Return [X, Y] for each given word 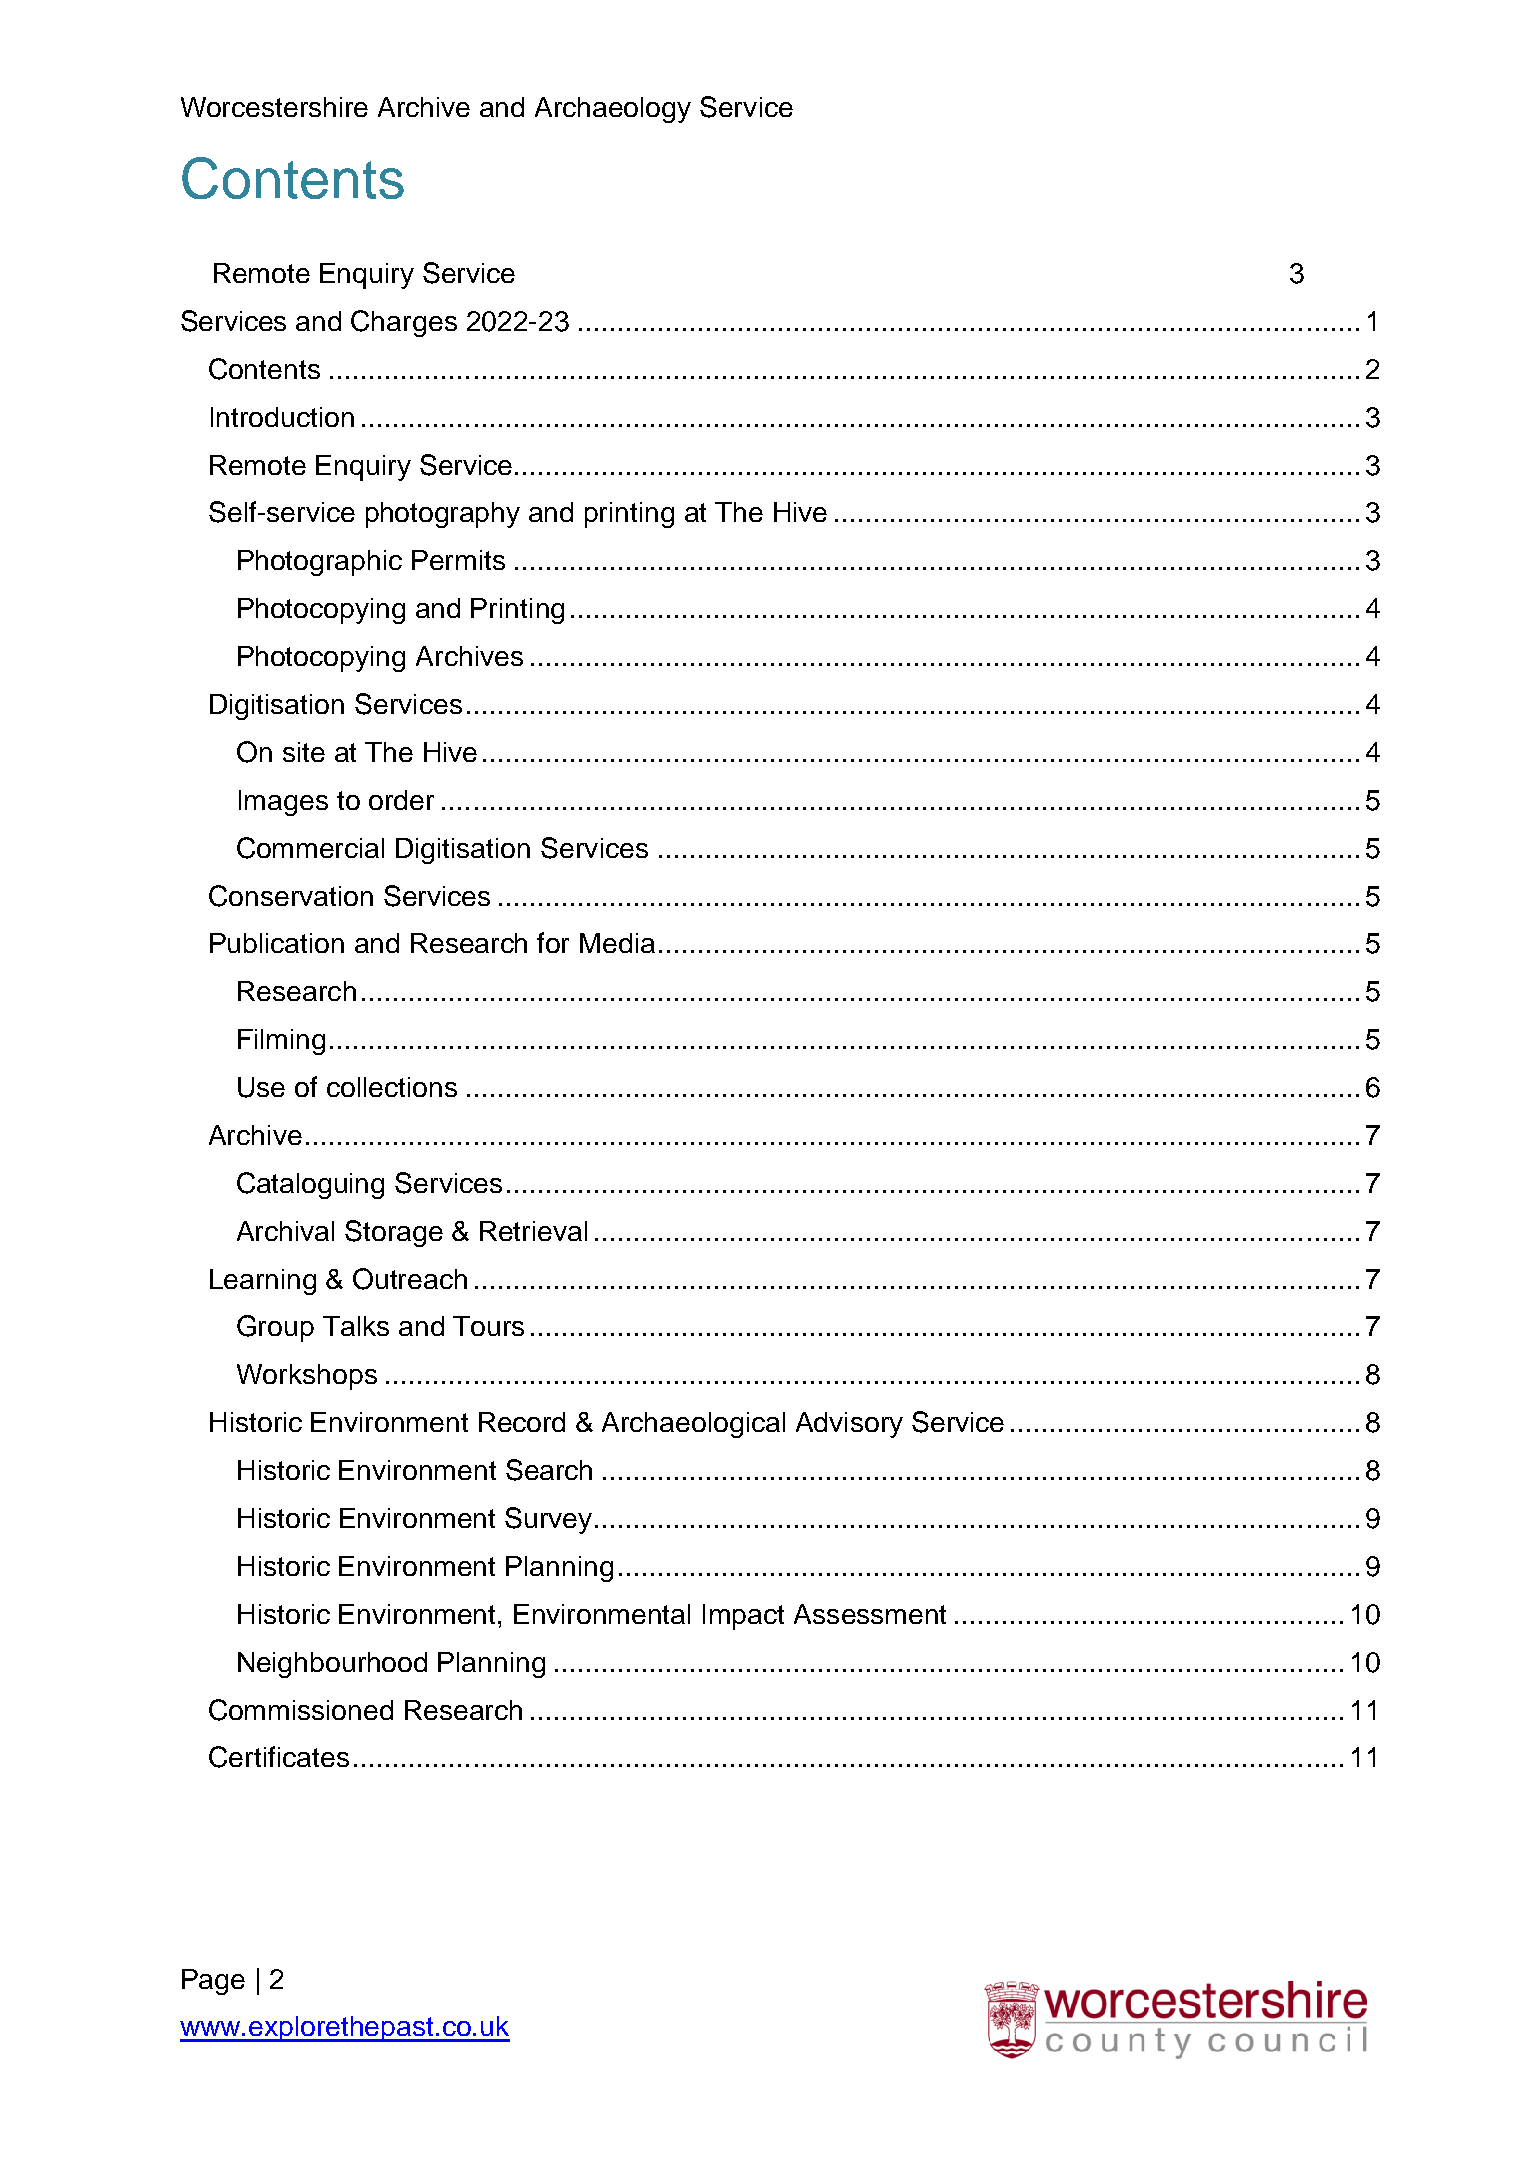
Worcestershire [274, 107]
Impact [743, 1617]
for [553, 942]
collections [392, 1087]
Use [261, 1087]
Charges [404, 323]
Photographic [320, 563]
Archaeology [613, 110]
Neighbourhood [332, 1665]
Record [522, 1422]
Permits [458, 560]
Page [213, 1982]
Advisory [849, 1425]
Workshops [307, 1377]
